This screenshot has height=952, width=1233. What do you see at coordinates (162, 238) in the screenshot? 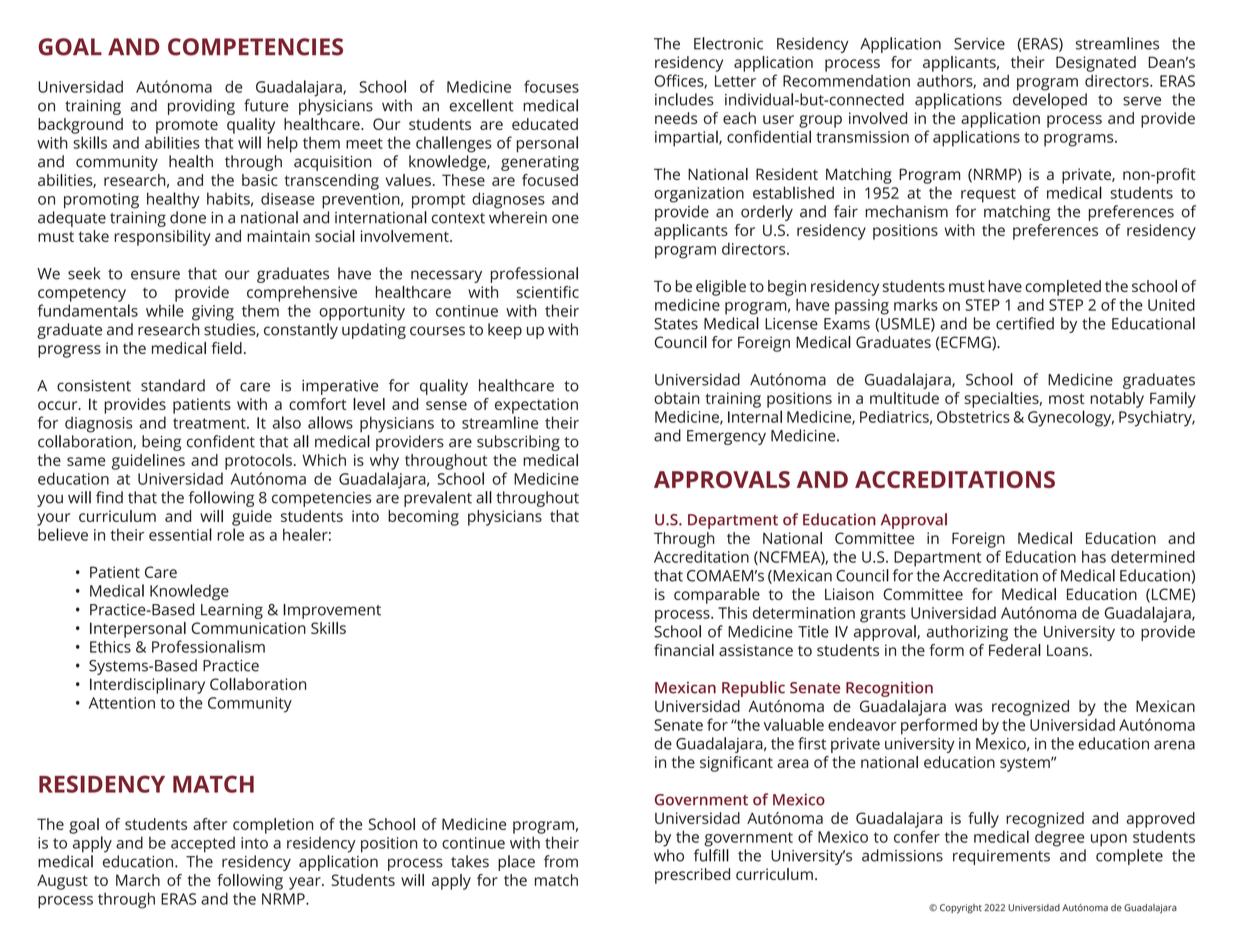
I see `responsibility` at bounding box center [162, 238].
